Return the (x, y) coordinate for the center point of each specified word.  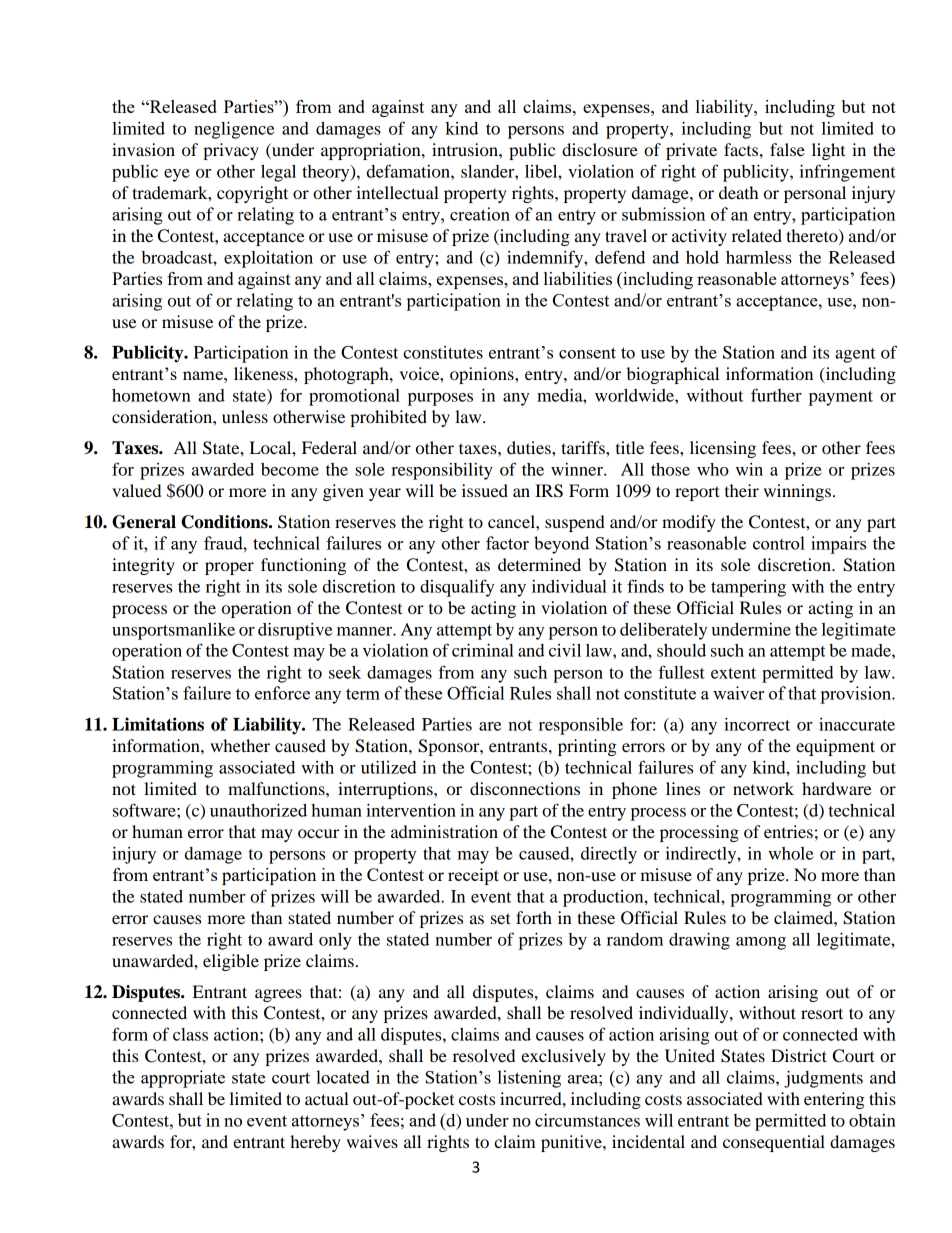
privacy (231, 151)
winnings (797, 492)
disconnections (525, 788)
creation (480, 214)
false (787, 149)
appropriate (183, 1079)
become (290, 469)
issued (485, 490)
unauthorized (258, 810)
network (763, 788)
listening (529, 1079)
